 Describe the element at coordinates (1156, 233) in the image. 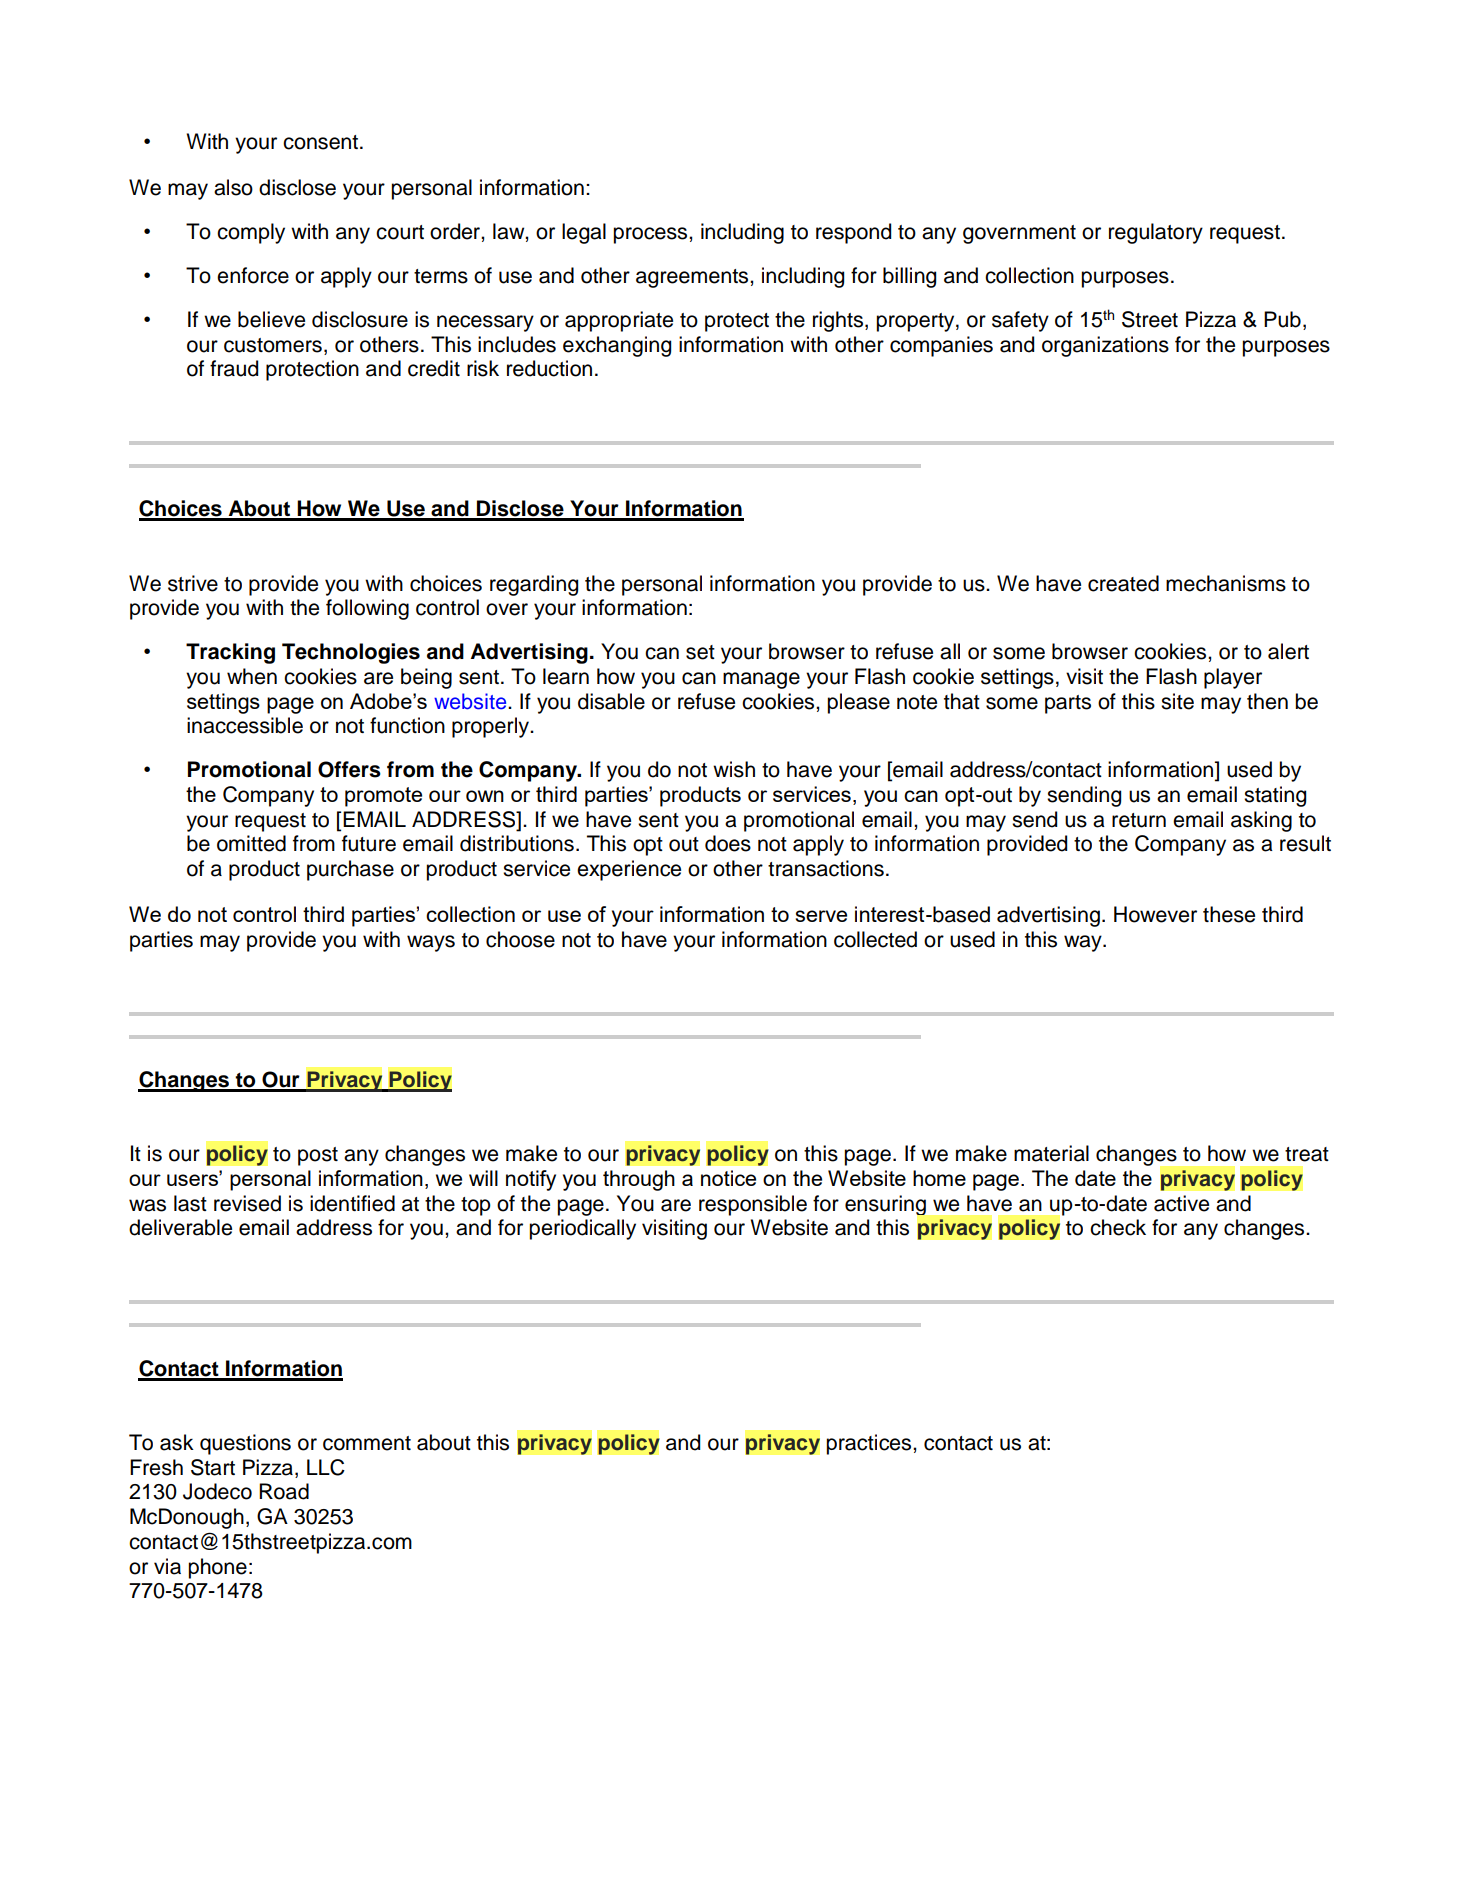

I see `regulatory` at that location.
